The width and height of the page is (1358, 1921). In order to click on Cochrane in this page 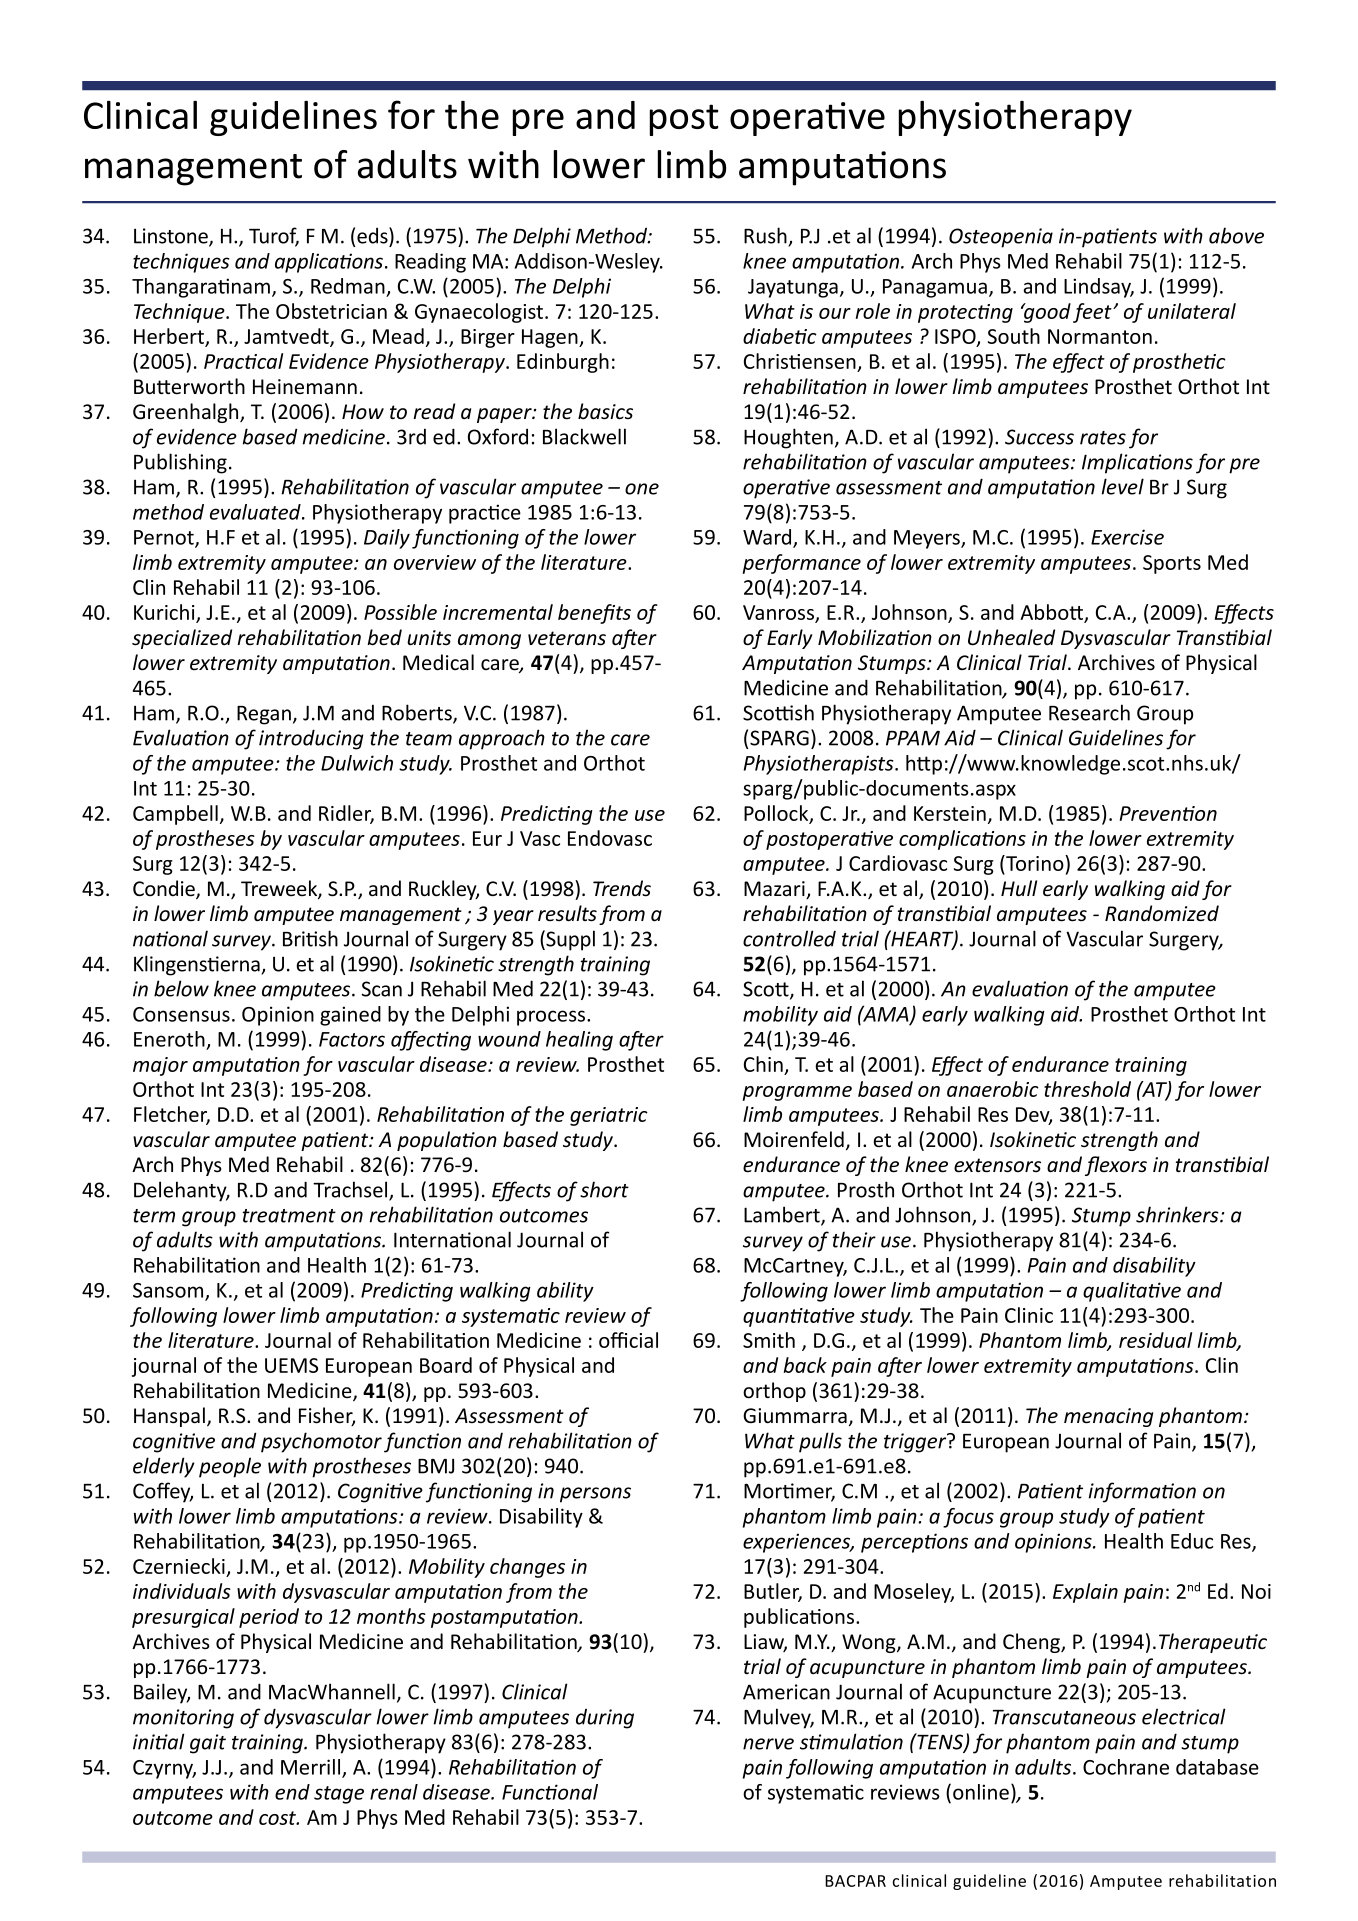, I will do `click(1126, 1767)`.
